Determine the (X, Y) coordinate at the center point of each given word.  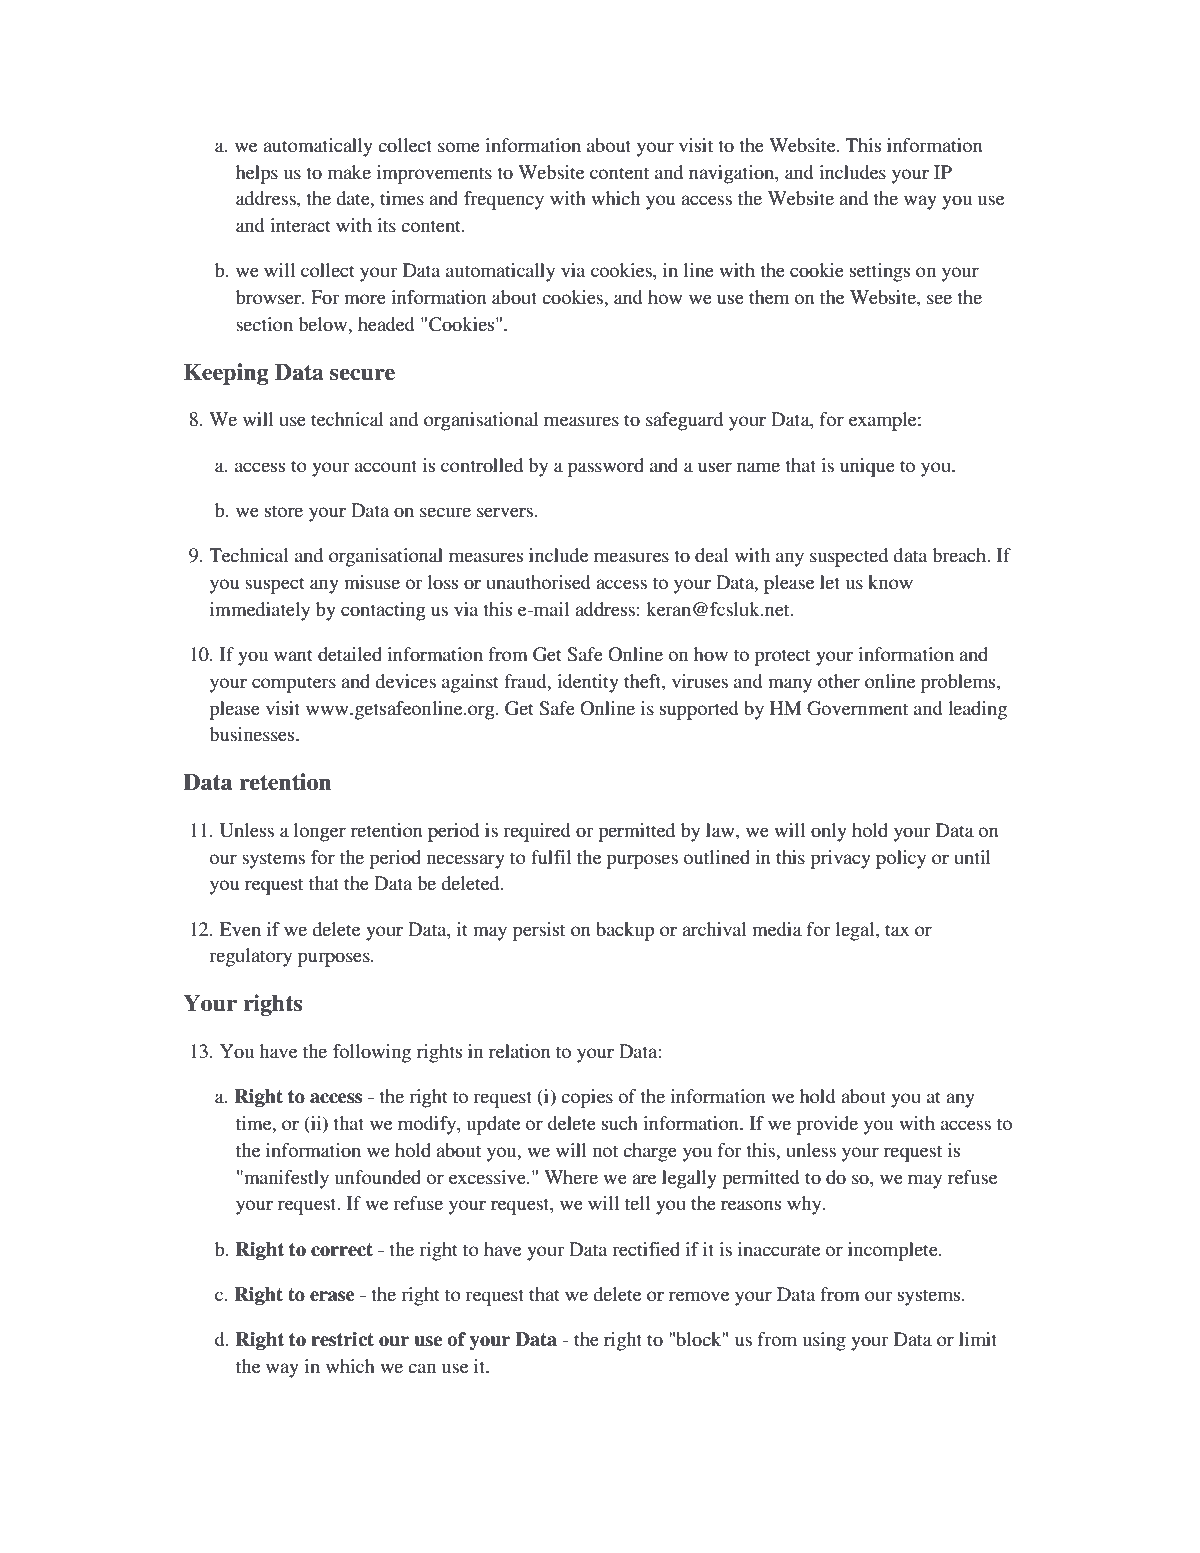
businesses (253, 734)
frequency (504, 200)
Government (857, 708)
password (606, 467)
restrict (342, 1339)
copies (587, 1098)
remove (699, 1296)
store (284, 511)
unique (867, 467)
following (372, 1053)
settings (880, 272)
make (349, 172)
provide (827, 1125)
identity (588, 683)
